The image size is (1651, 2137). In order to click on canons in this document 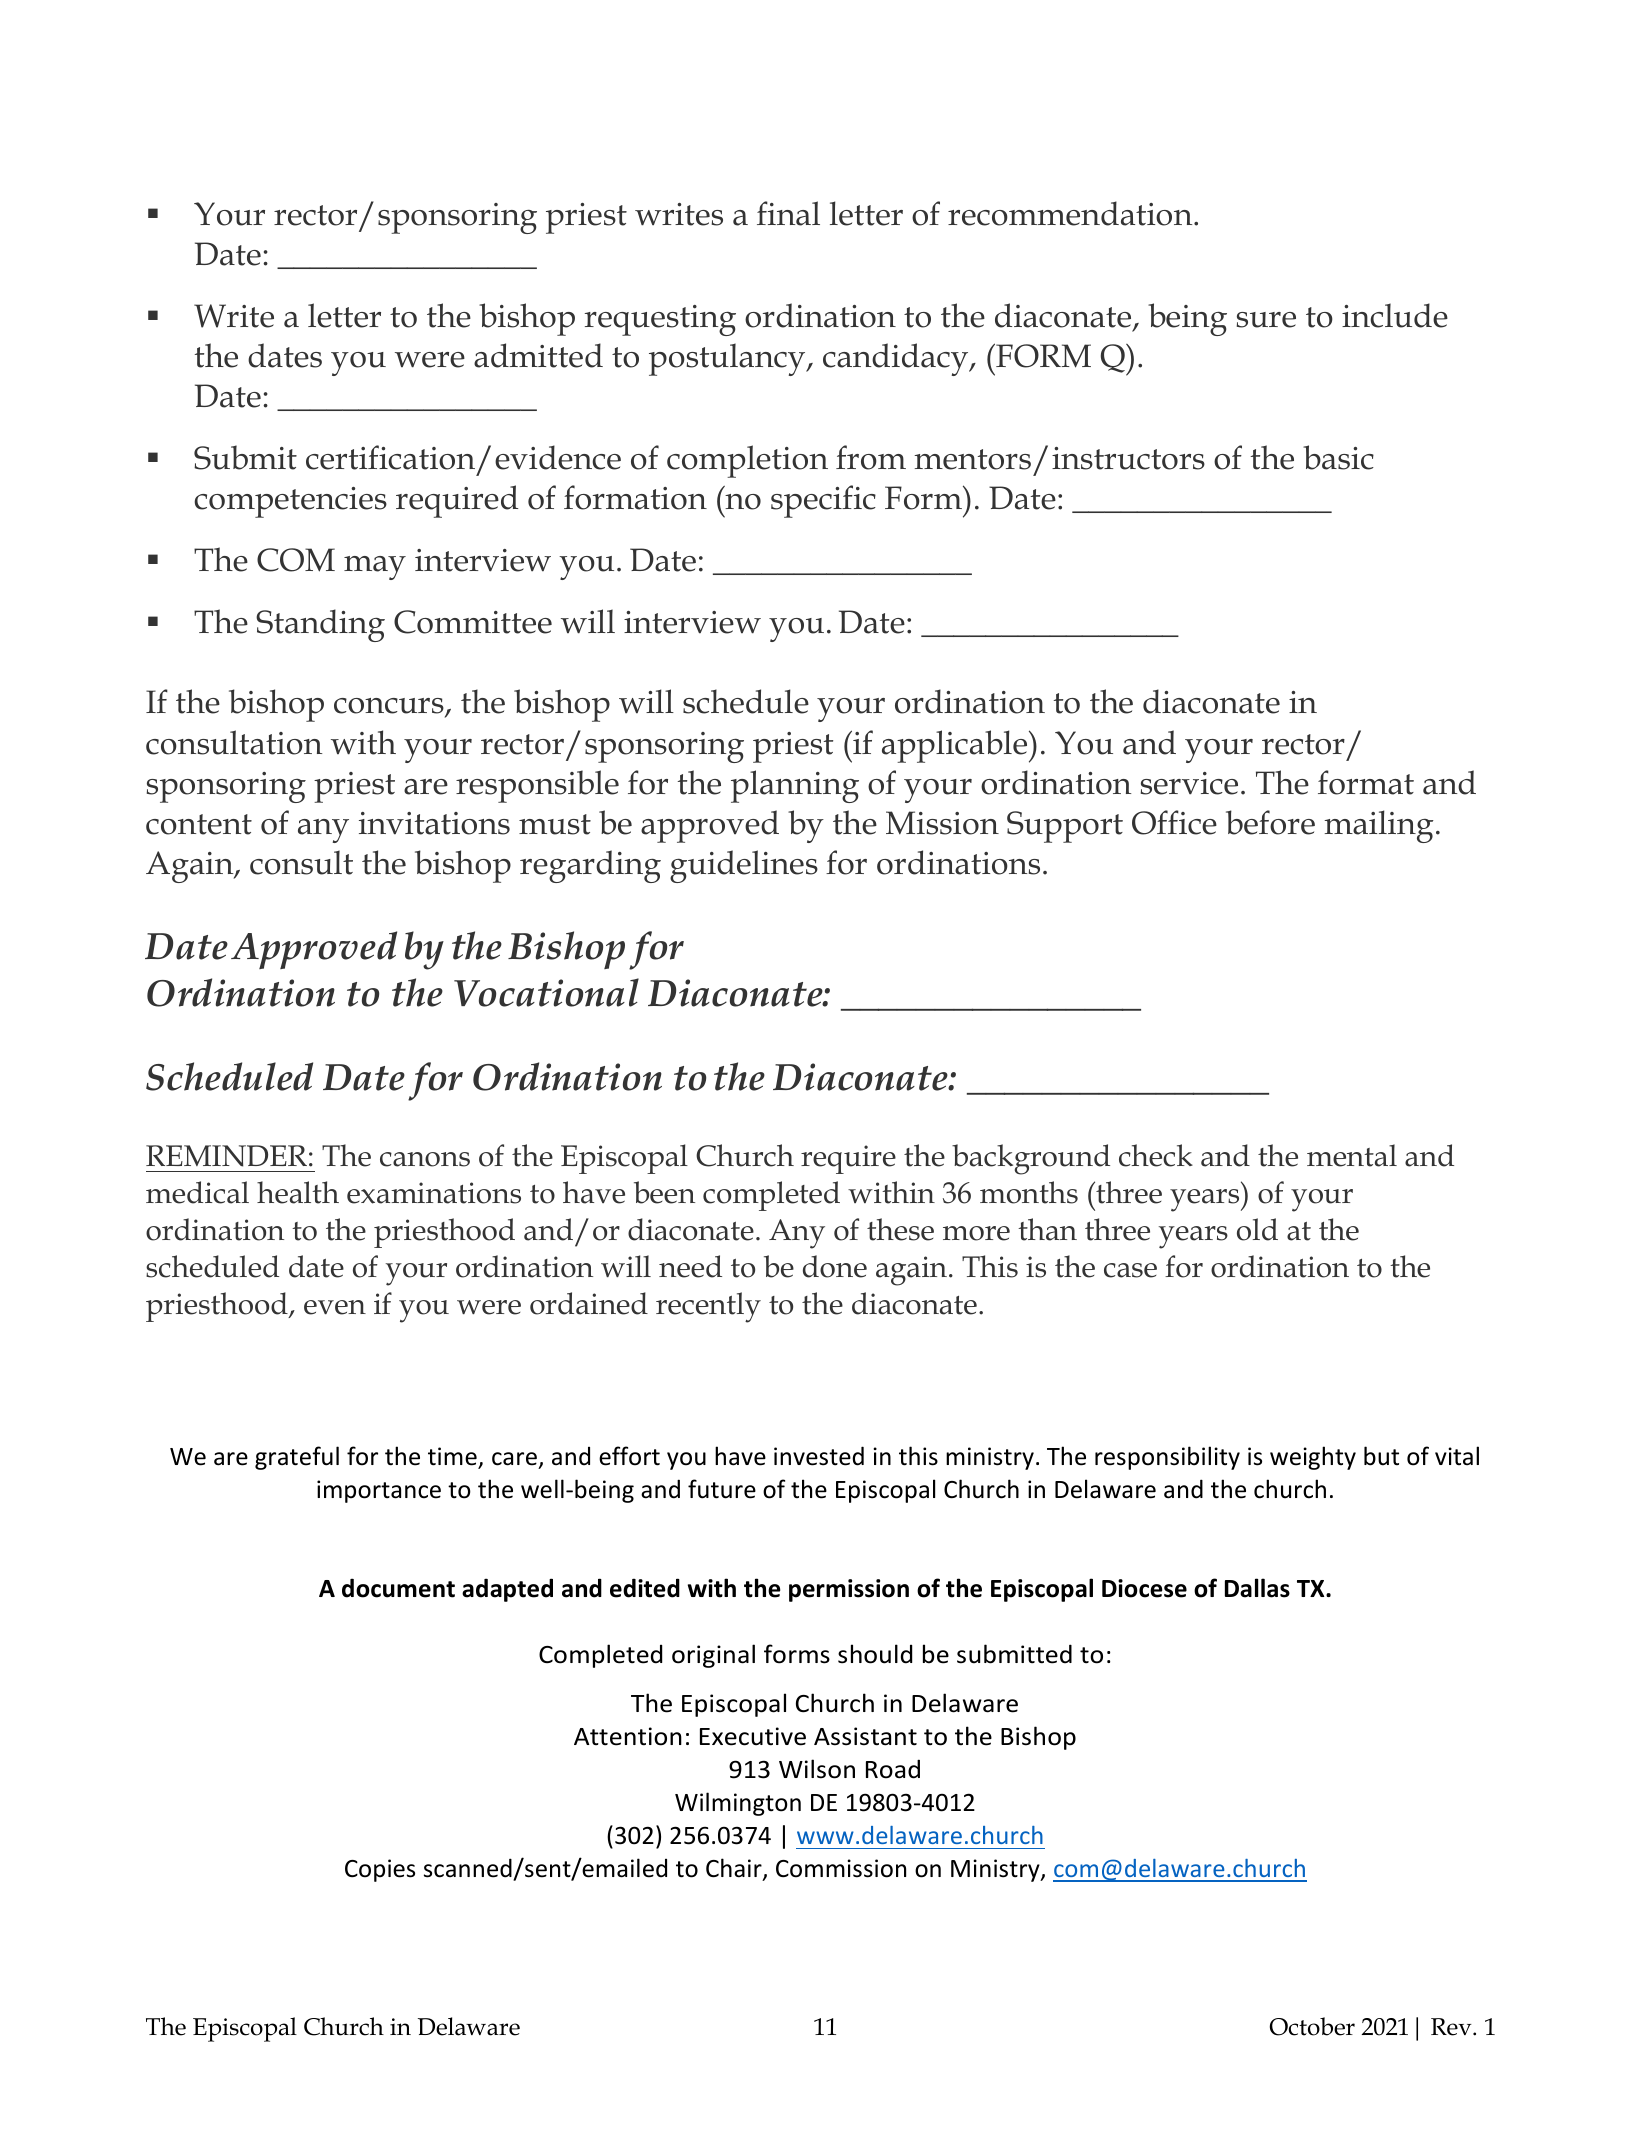, I will do `click(425, 1159)`.
